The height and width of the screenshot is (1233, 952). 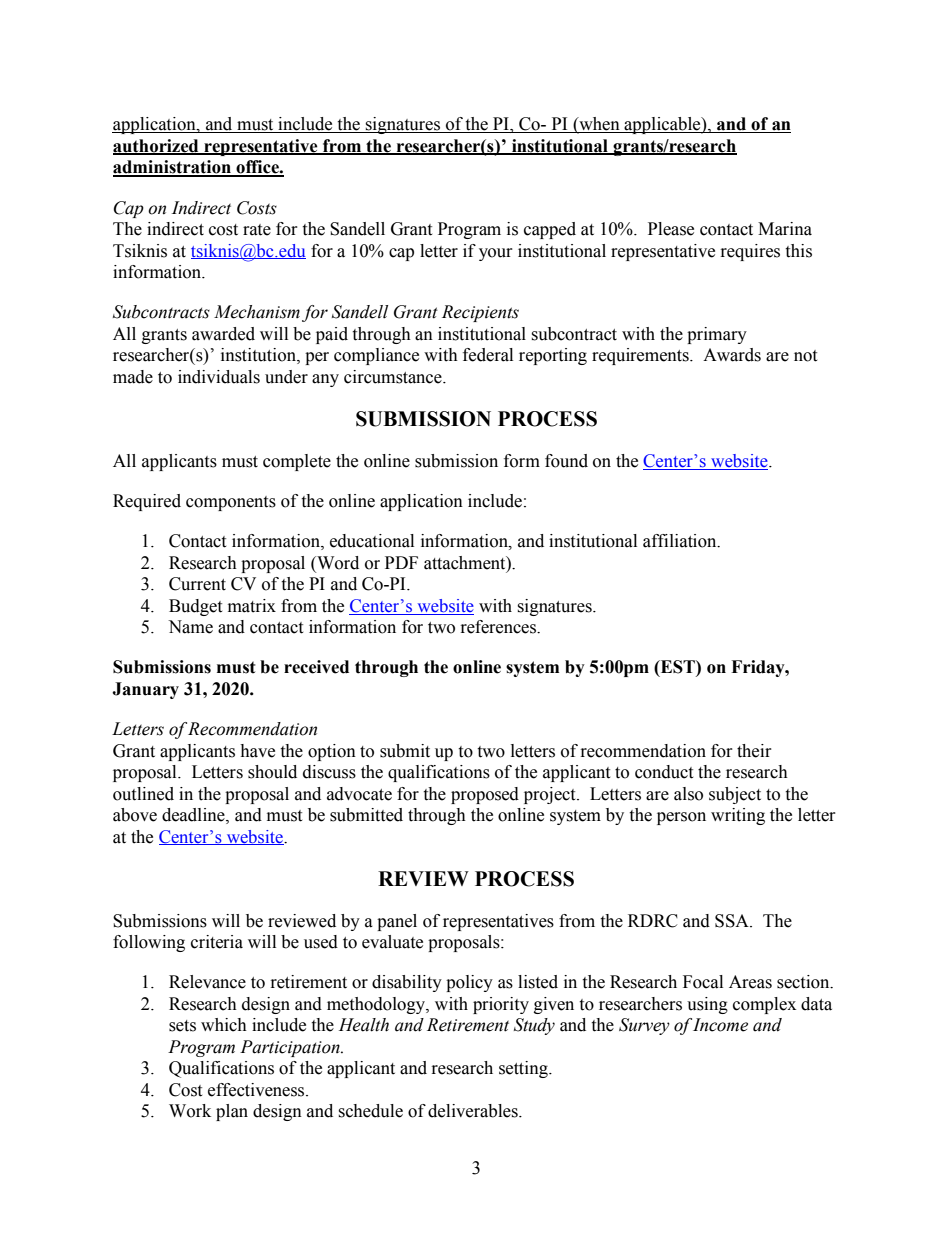 What do you see at coordinates (231, 503) in the screenshot?
I see `components` at bounding box center [231, 503].
